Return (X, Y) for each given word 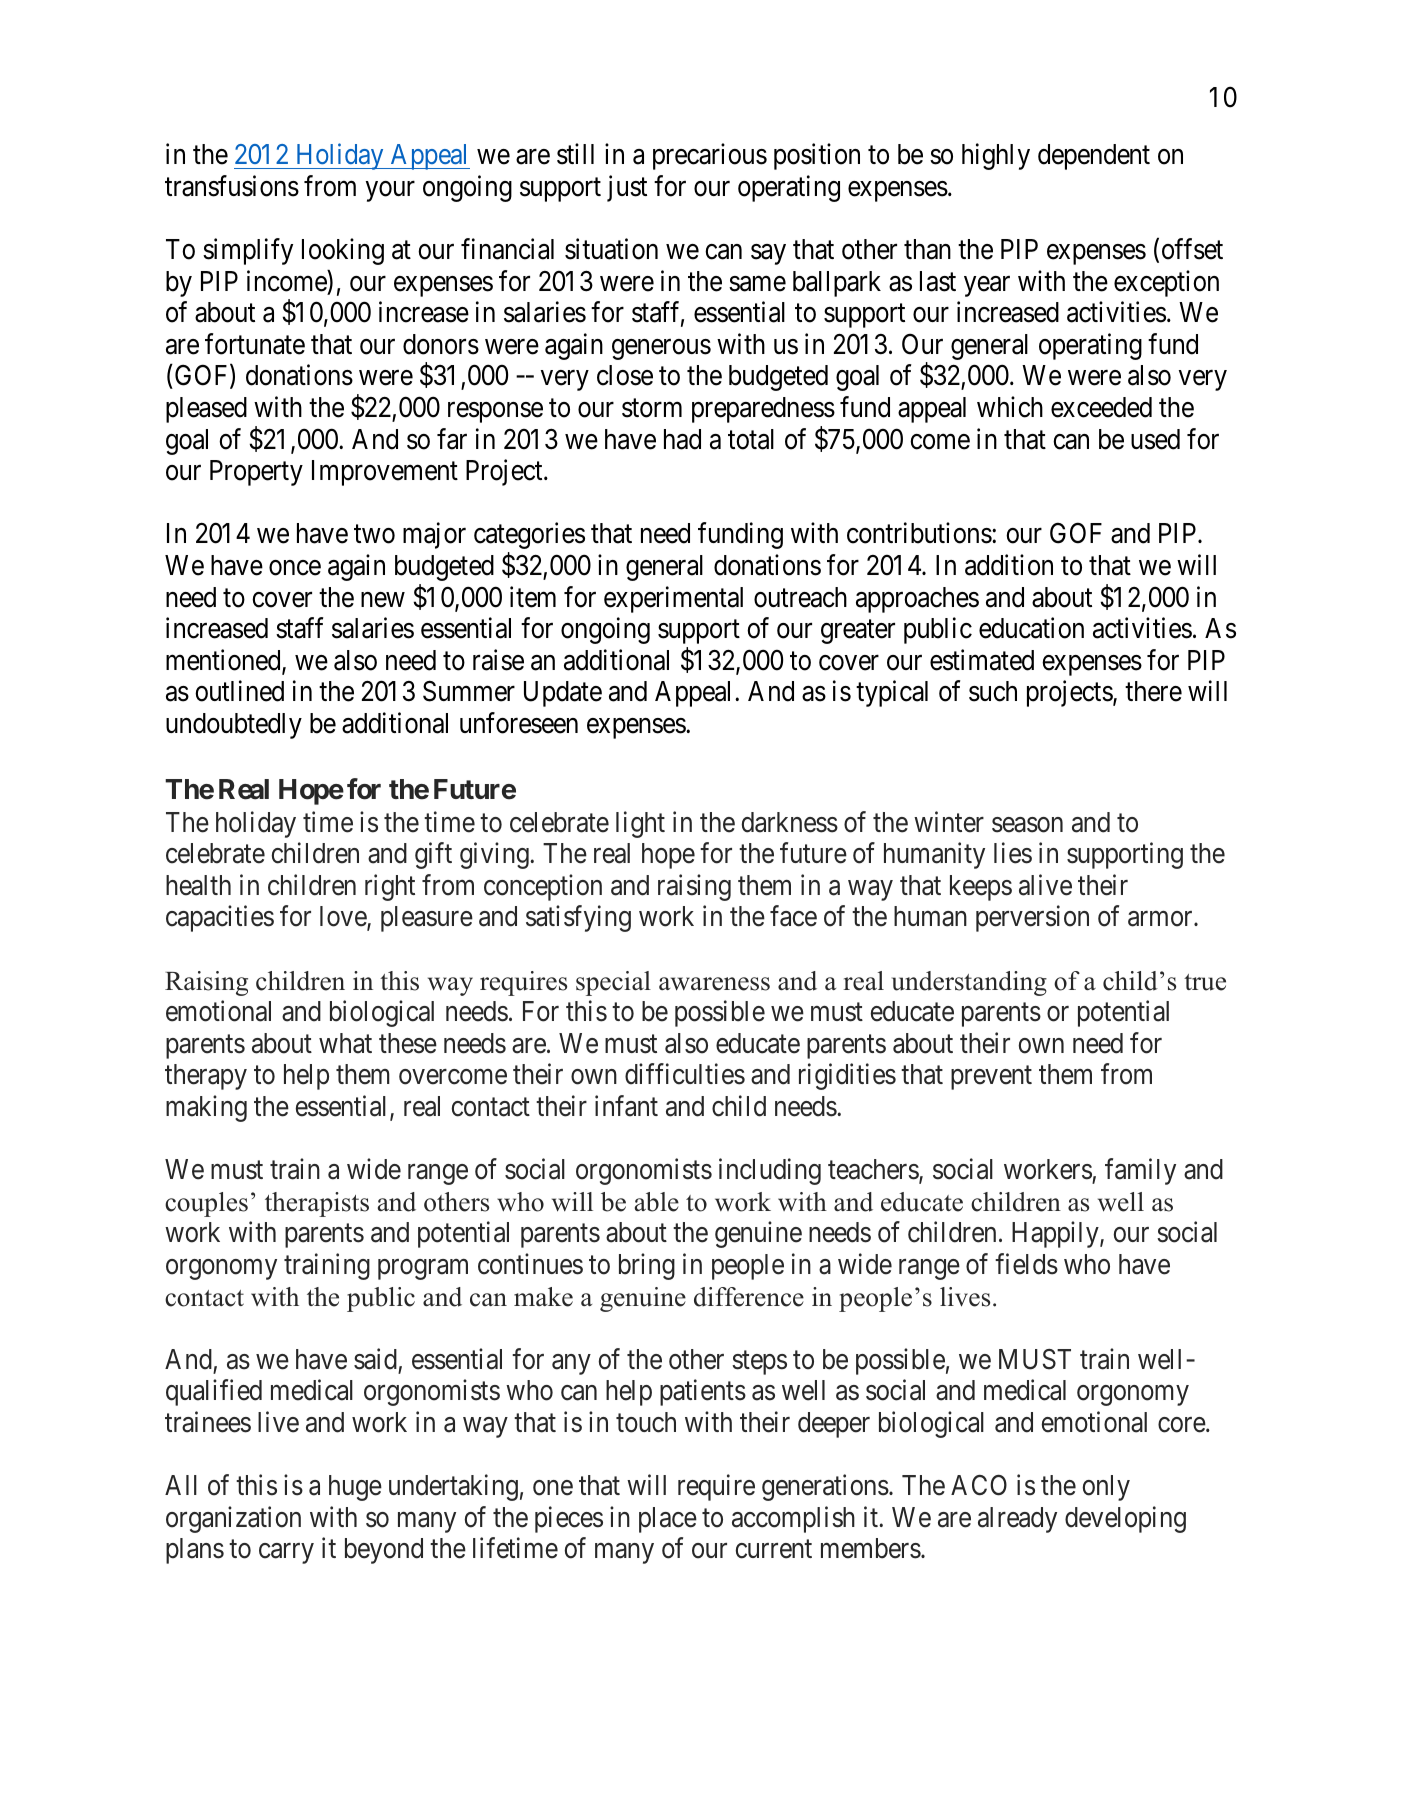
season (1027, 825)
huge (355, 1488)
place (668, 1520)
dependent (1094, 157)
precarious (710, 157)
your (390, 191)
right (390, 887)
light (640, 824)
